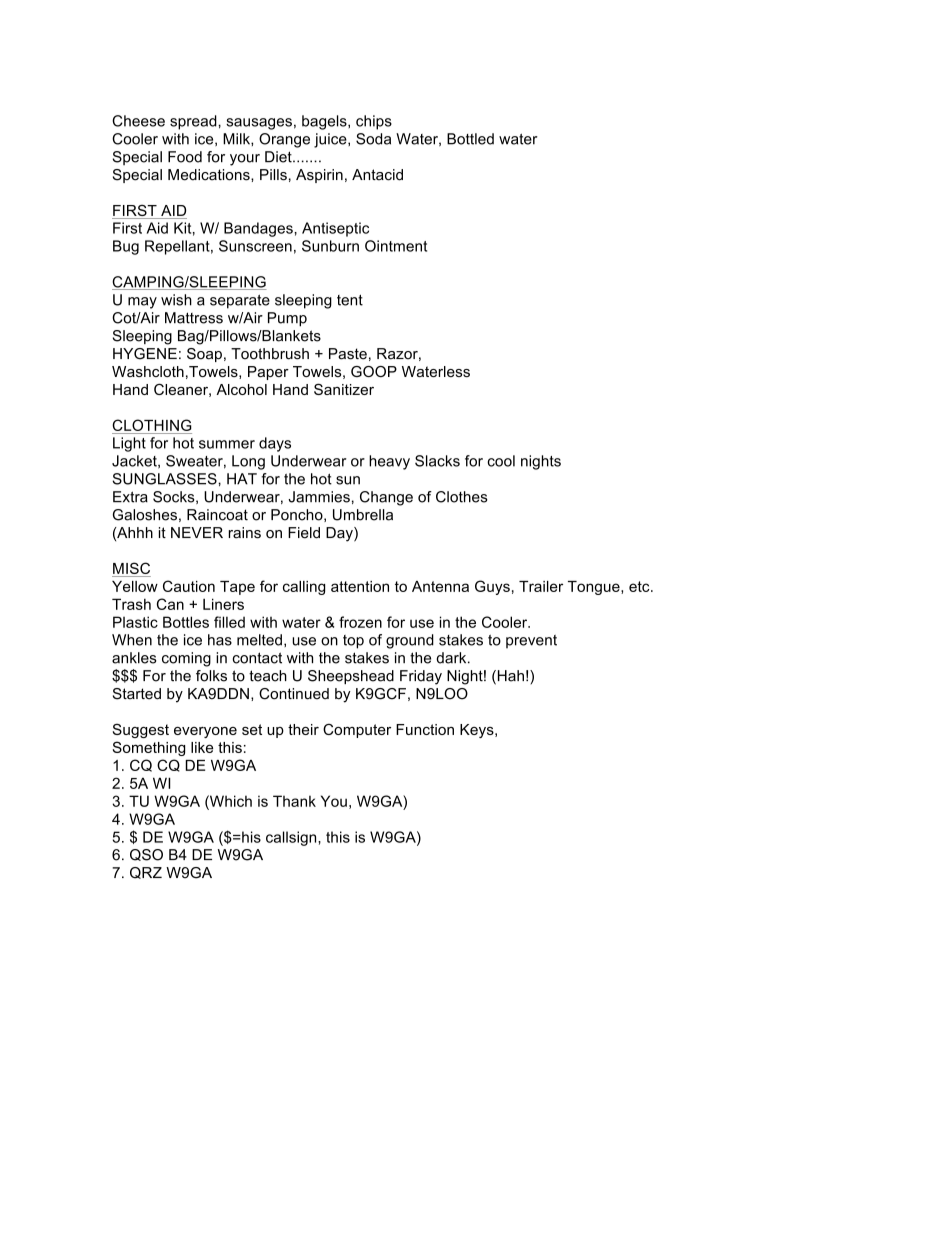  I want to click on wish, so click(176, 300).
